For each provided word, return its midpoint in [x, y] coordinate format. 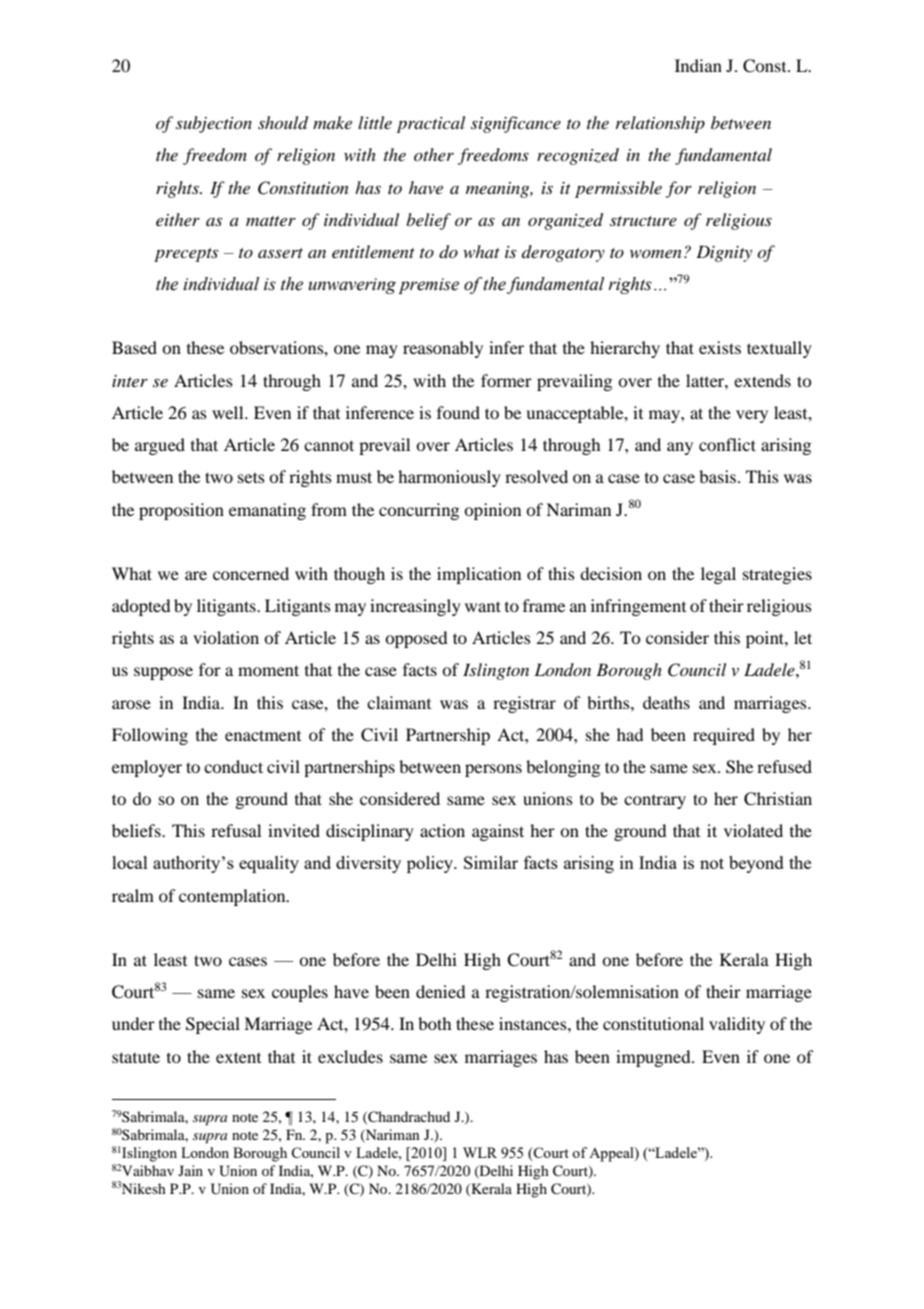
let [803, 637]
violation [226, 637]
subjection [214, 124]
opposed [416, 639]
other [434, 154]
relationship [660, 124]
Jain [190, 1170]
